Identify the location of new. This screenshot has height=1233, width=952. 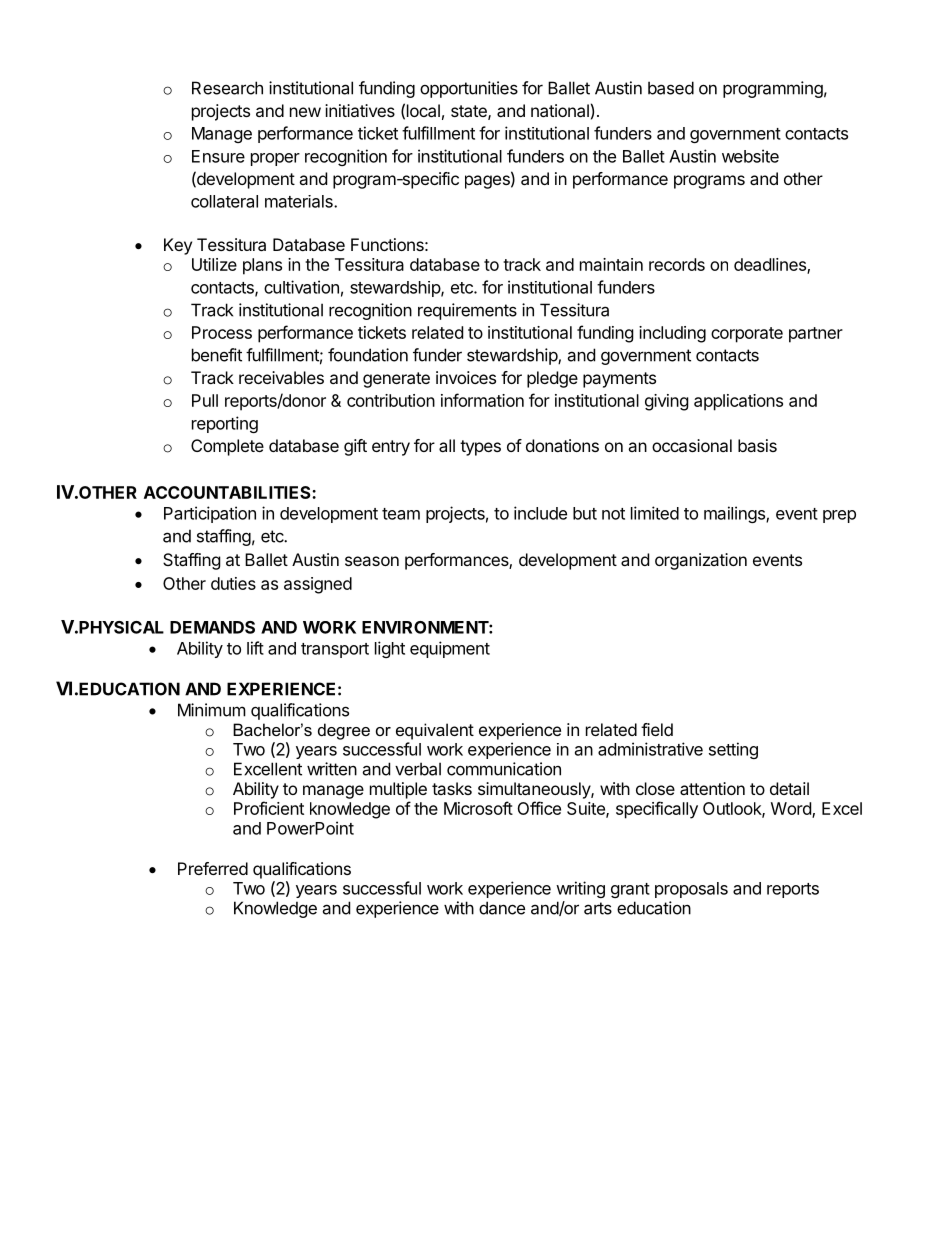
(305, 112).
